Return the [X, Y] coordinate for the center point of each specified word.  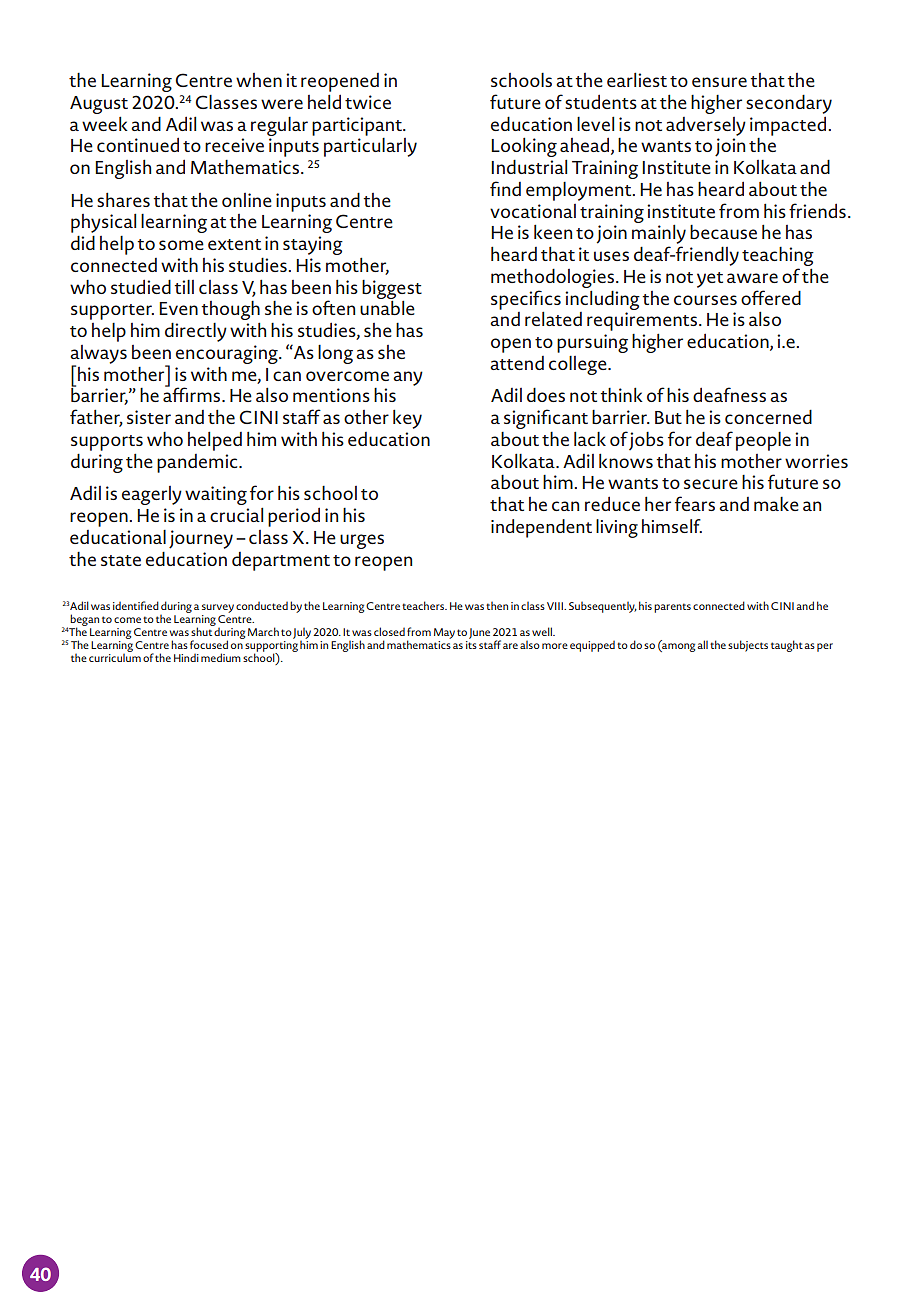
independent [541, 528]
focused [209, 644]
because [723, 232]
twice [368, 102]
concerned [768, 416]
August [99, 105]
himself [672, 526]
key [407, 419]
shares [123, 199]
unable [387, 307]
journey [201, 539]
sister [149, 417]
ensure [719, 82]
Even [178, 308]
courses [705, 300]
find [505, 188]
